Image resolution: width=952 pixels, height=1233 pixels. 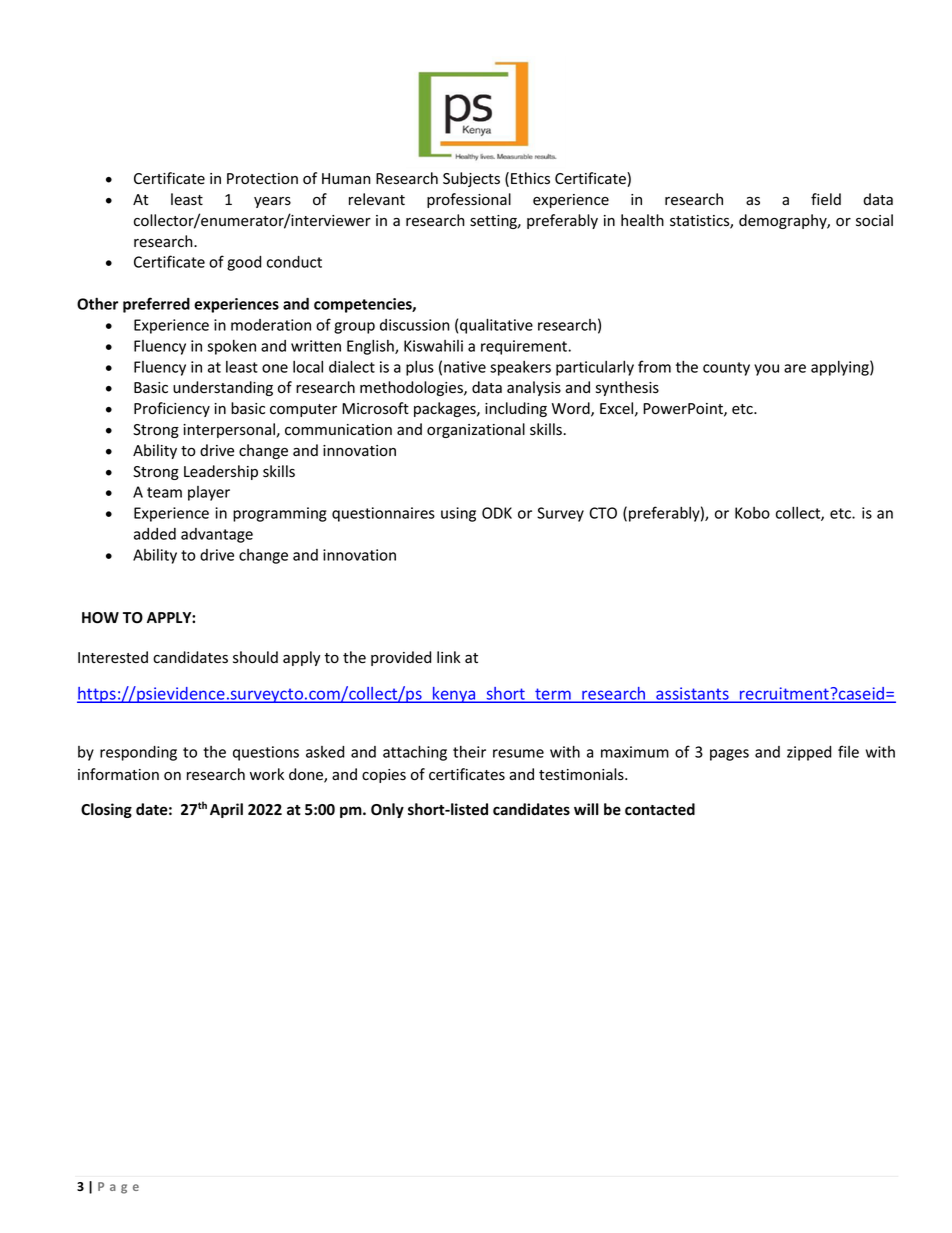 I want to click on years, so click(x=272, y=202).
